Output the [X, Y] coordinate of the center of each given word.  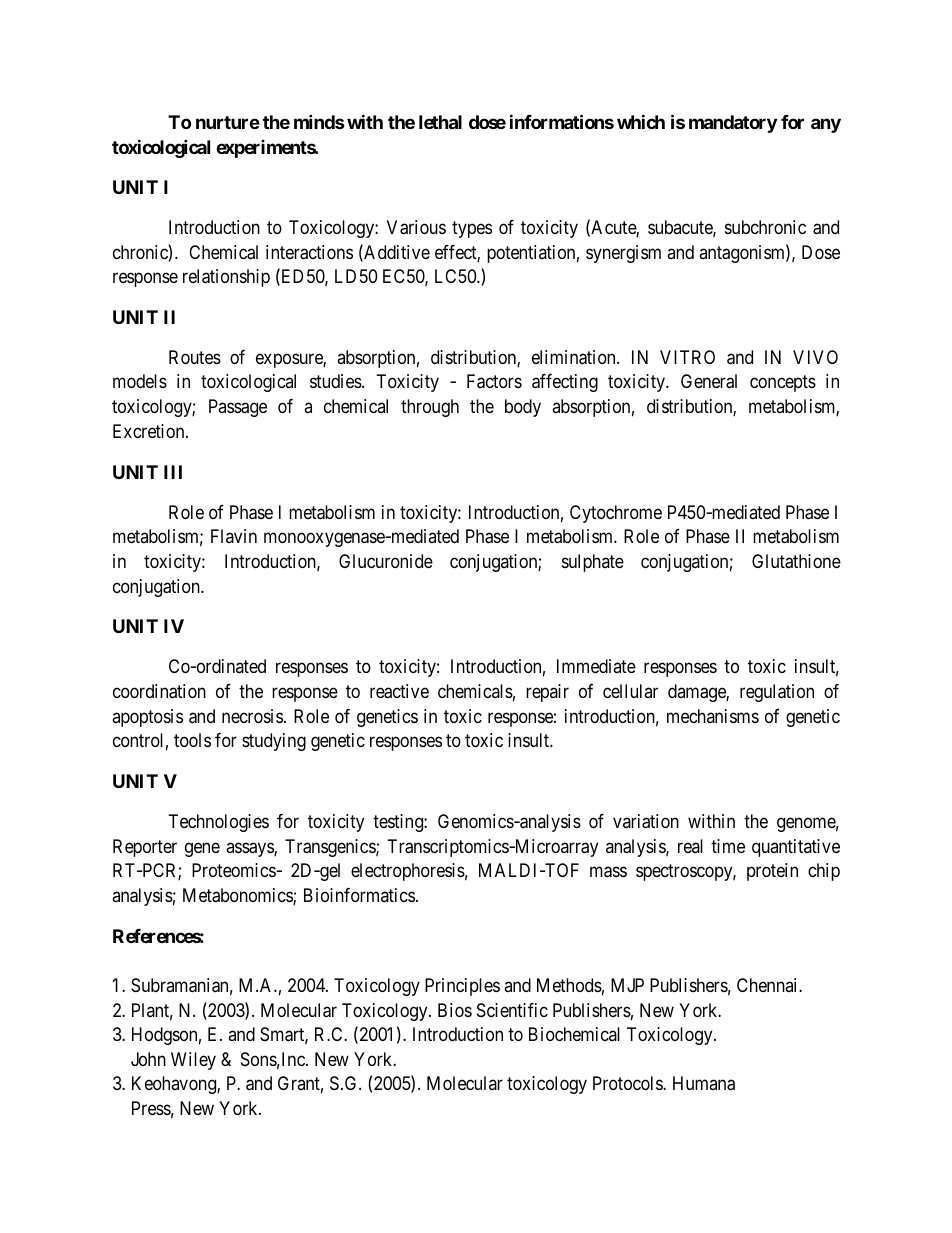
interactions [309, 252]
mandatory [733, 124]
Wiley [193, 1061]
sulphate [593, 563]
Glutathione [796, 561]
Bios [455, 1010]
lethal [440, 122]
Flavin [234, 536]
